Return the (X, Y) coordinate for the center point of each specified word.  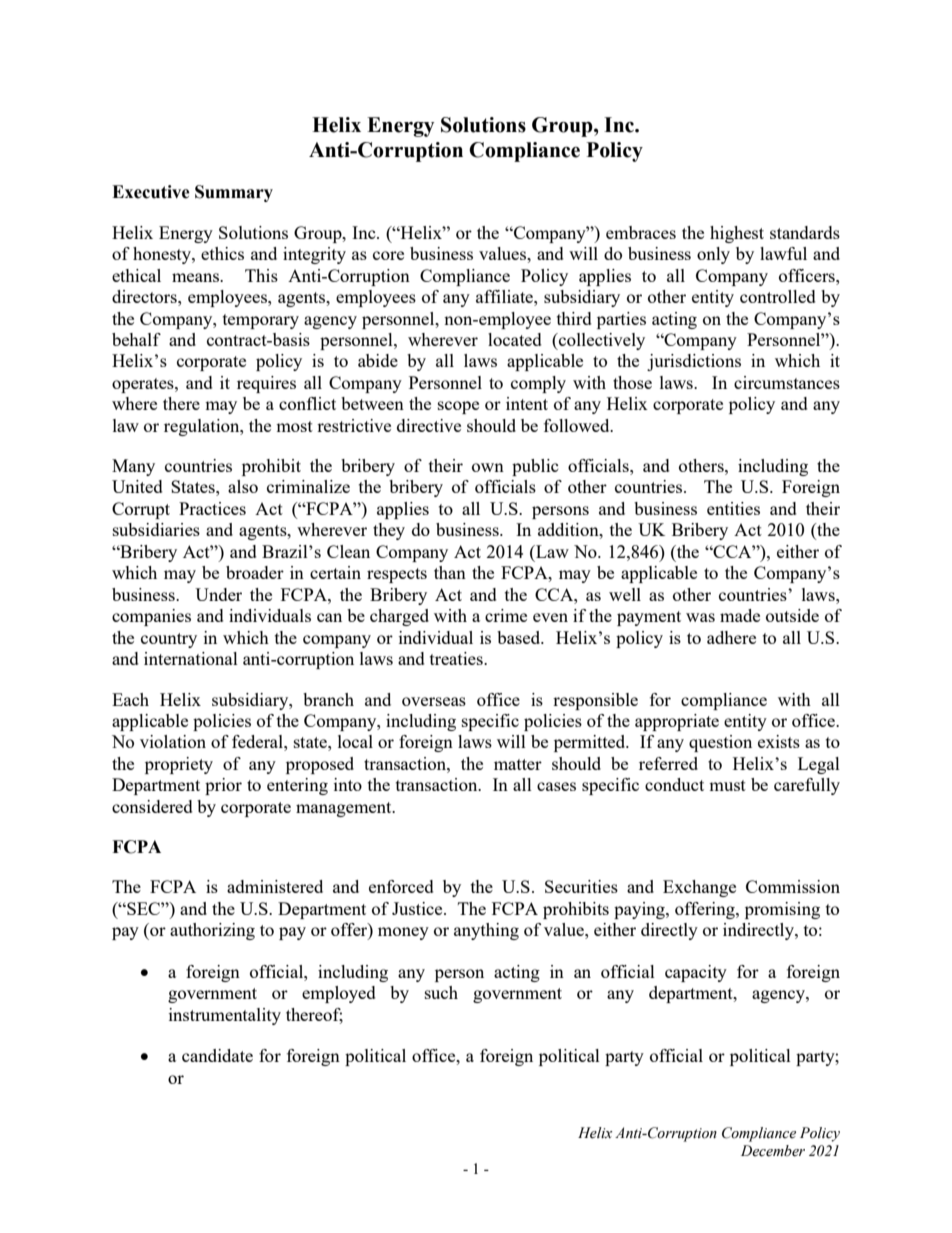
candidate (217, 1055)
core (388, 255)
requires (266, 384)
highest (737, 234)
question (720, 743)
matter (518, 764)
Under (218, 594)
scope (458, 407)
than (450, 572)
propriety (179, 765)
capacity (696, 973)
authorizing (212, 931)
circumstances (787, 382)
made (740, 615)
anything (486, 931)
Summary (234, 193)
